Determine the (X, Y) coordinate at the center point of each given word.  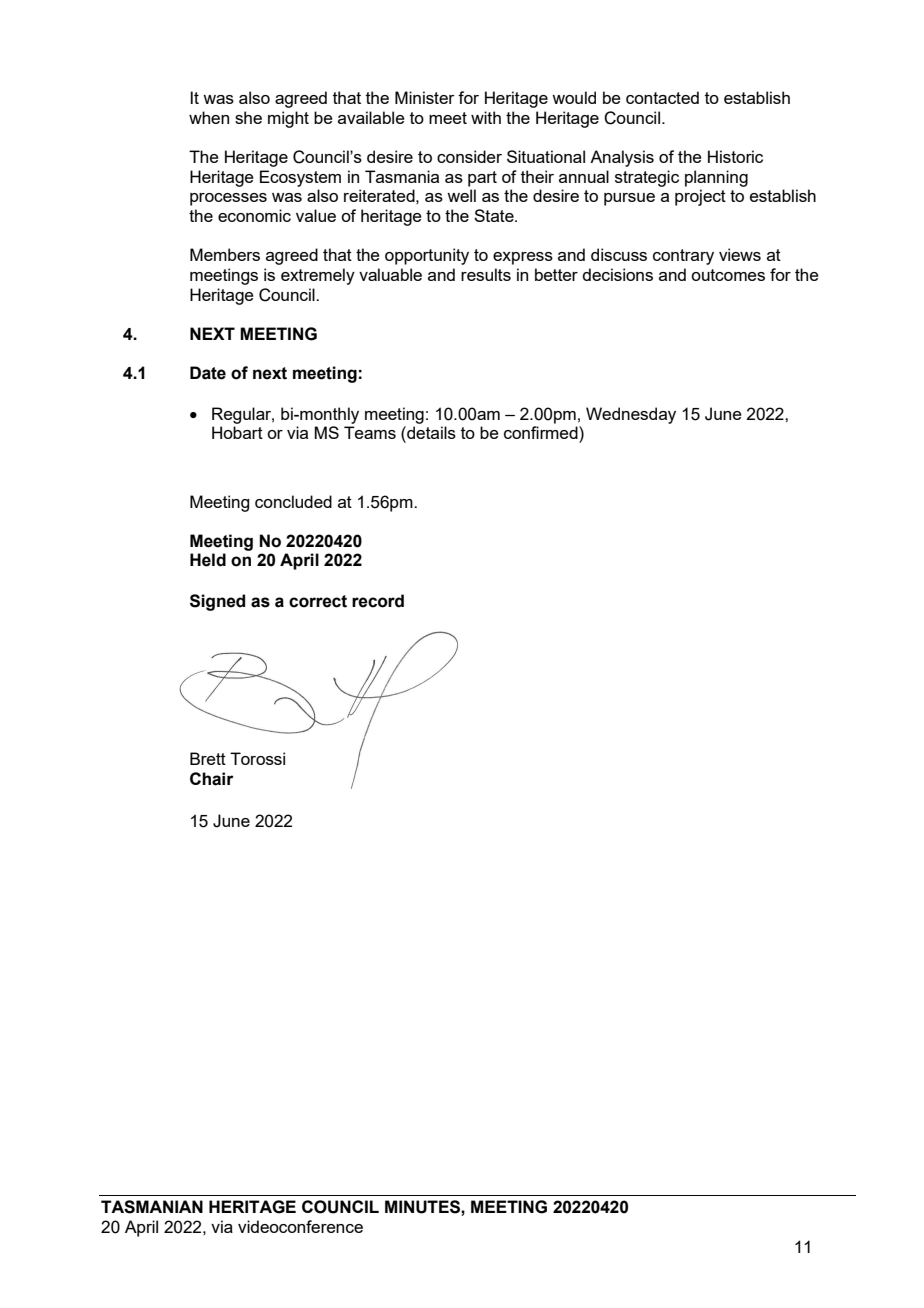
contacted (662, 97)
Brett (208, 758)
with (486, 117)
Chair (212, 779)
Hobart (237, 432)
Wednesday (631, 415)
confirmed (542, 432)
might (288, 119)
